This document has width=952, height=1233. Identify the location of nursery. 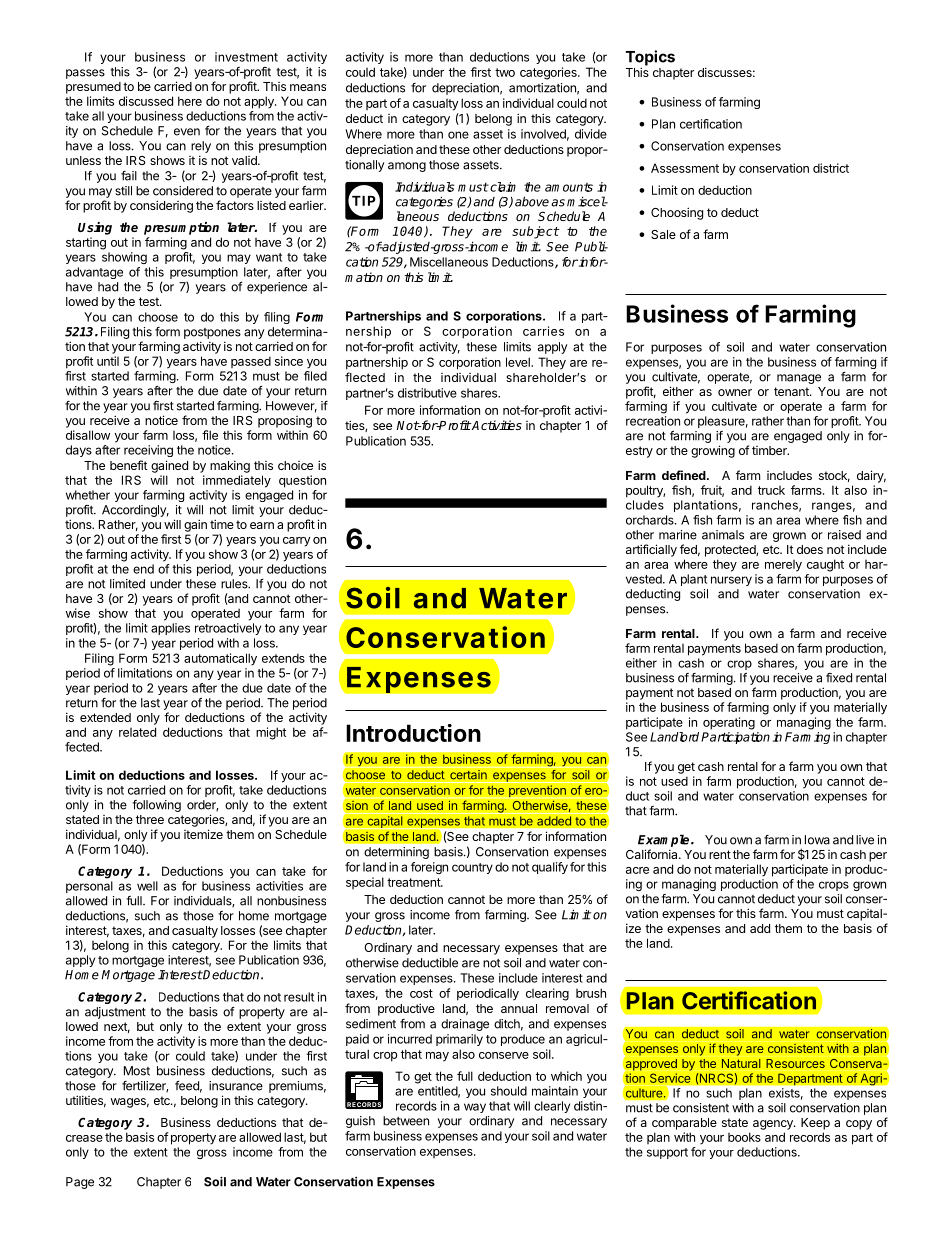
(731, 581).
